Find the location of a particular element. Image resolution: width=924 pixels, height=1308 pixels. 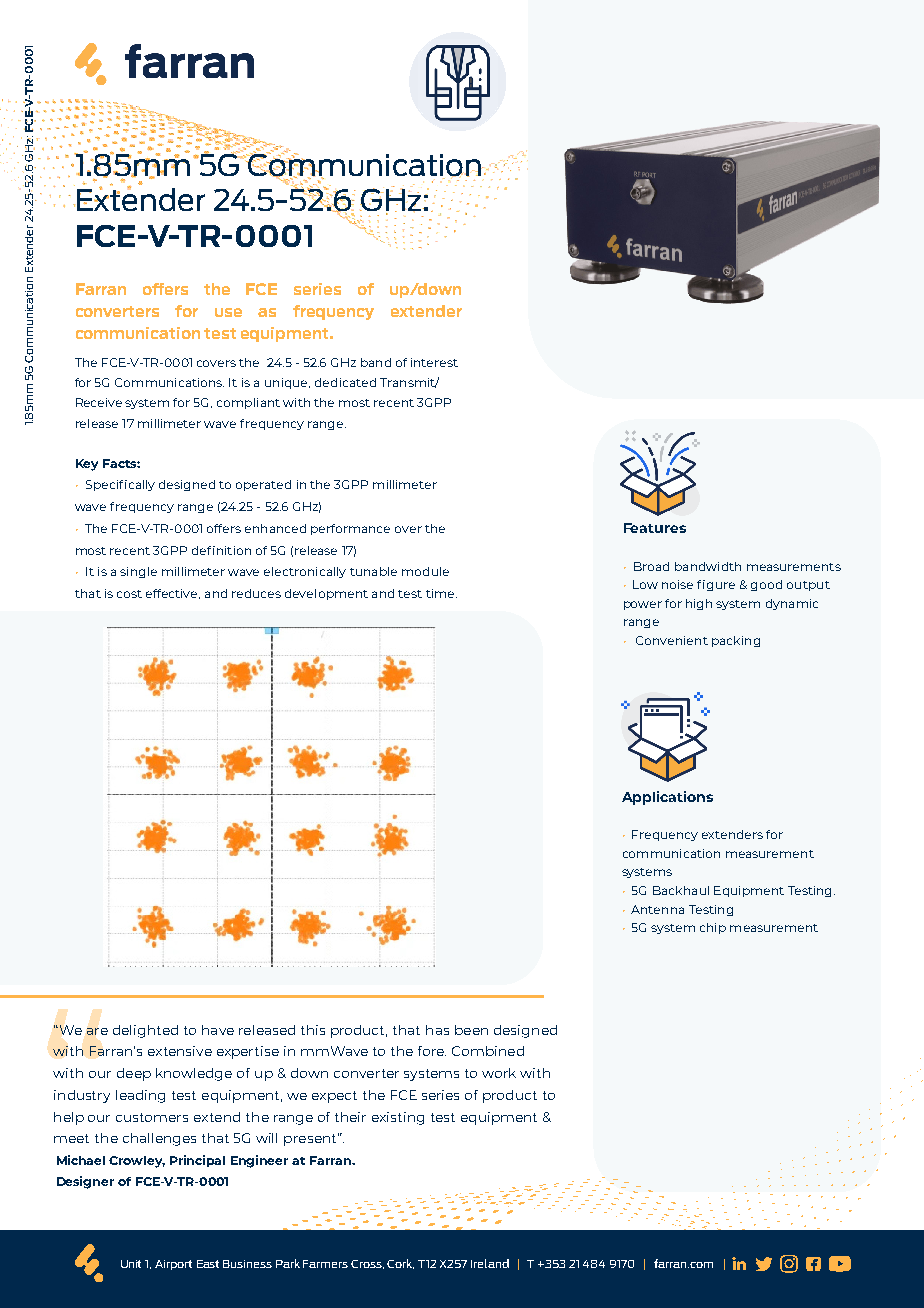

Airport is located at coordinates (173, 1265).
